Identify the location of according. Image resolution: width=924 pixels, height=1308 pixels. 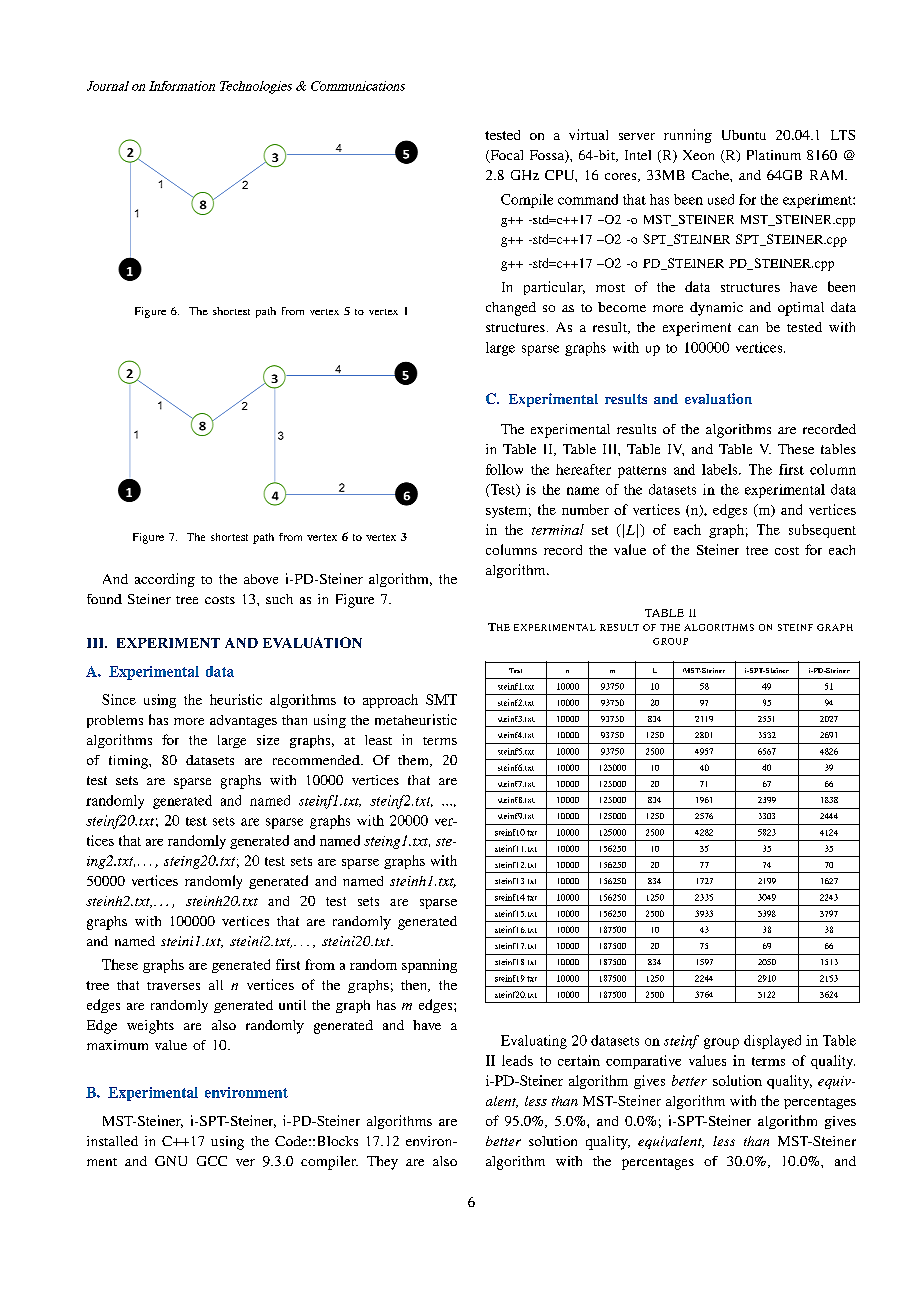
(165, 580).
